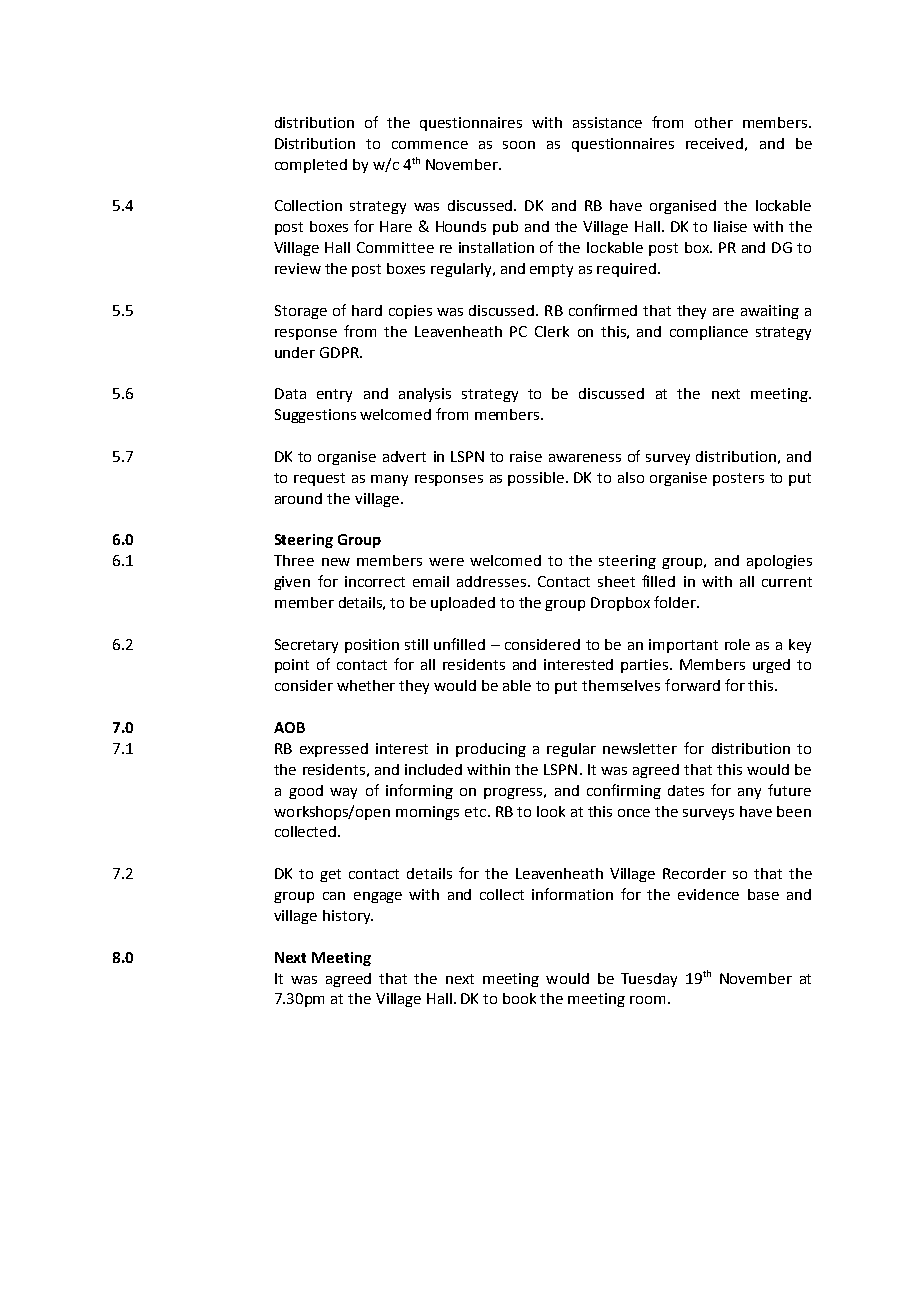 The width and height of the screenshot is (924, 1308). What do you see at coordinates (375, 581) in the screenshot?
I see `incorrect` at bounding box center [375, 581].
